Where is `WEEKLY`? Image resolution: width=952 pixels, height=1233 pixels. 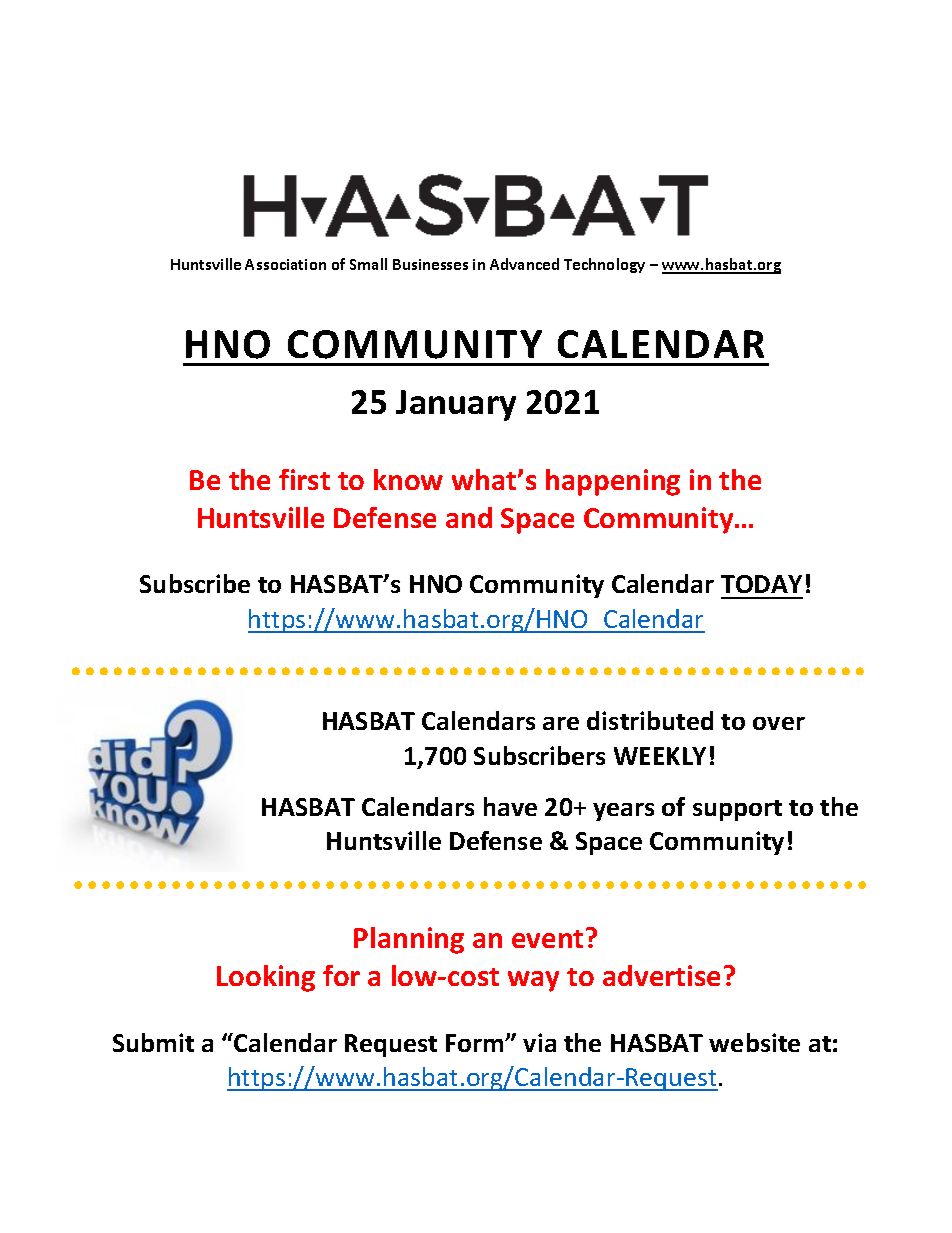
WEEKLY is located at coordinates (660, 756).
